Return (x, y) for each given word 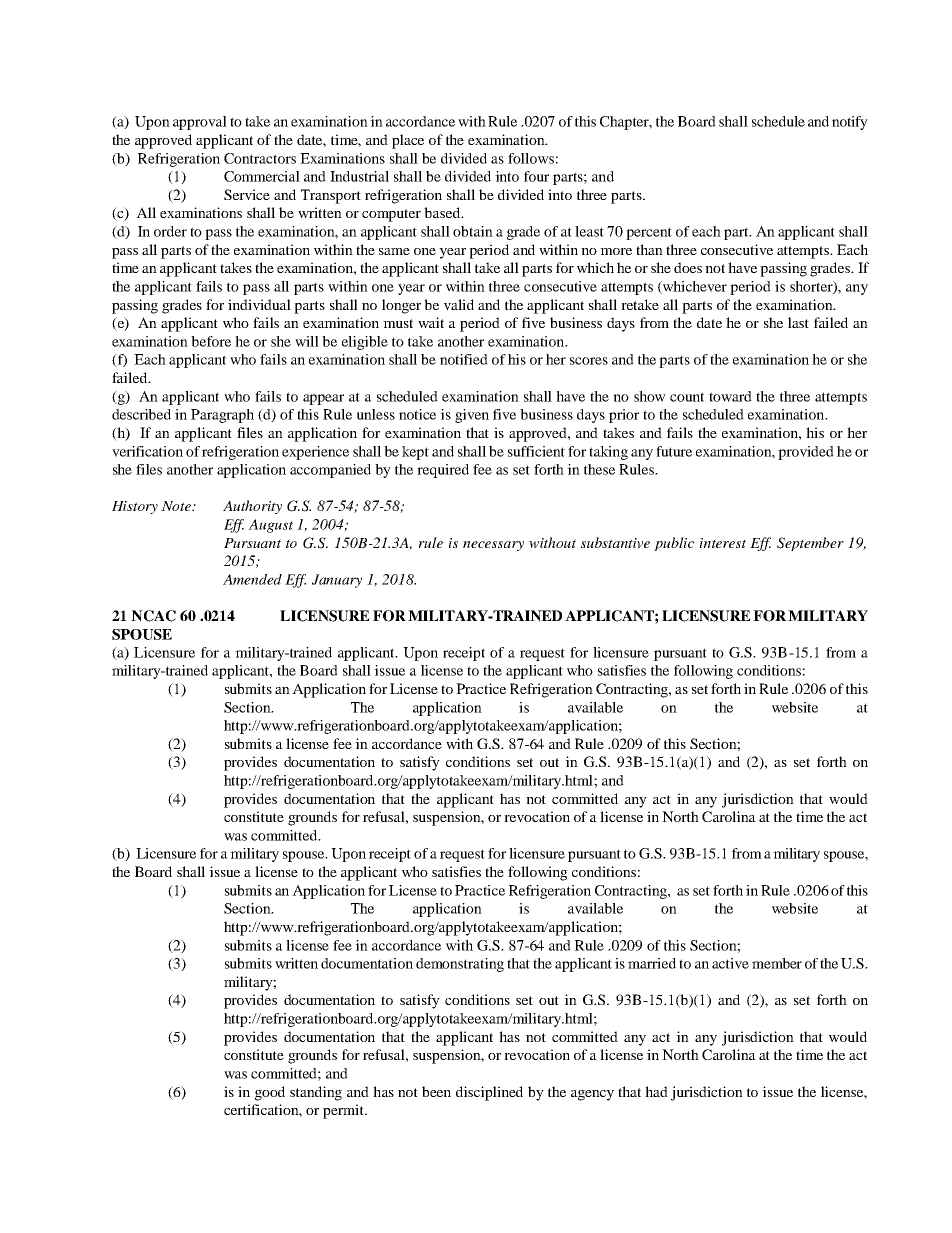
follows (531, 158)
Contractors (260, 158)
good (270, 1093)
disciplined (489, 1093)
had (656, 1091)
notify (850, 123)
